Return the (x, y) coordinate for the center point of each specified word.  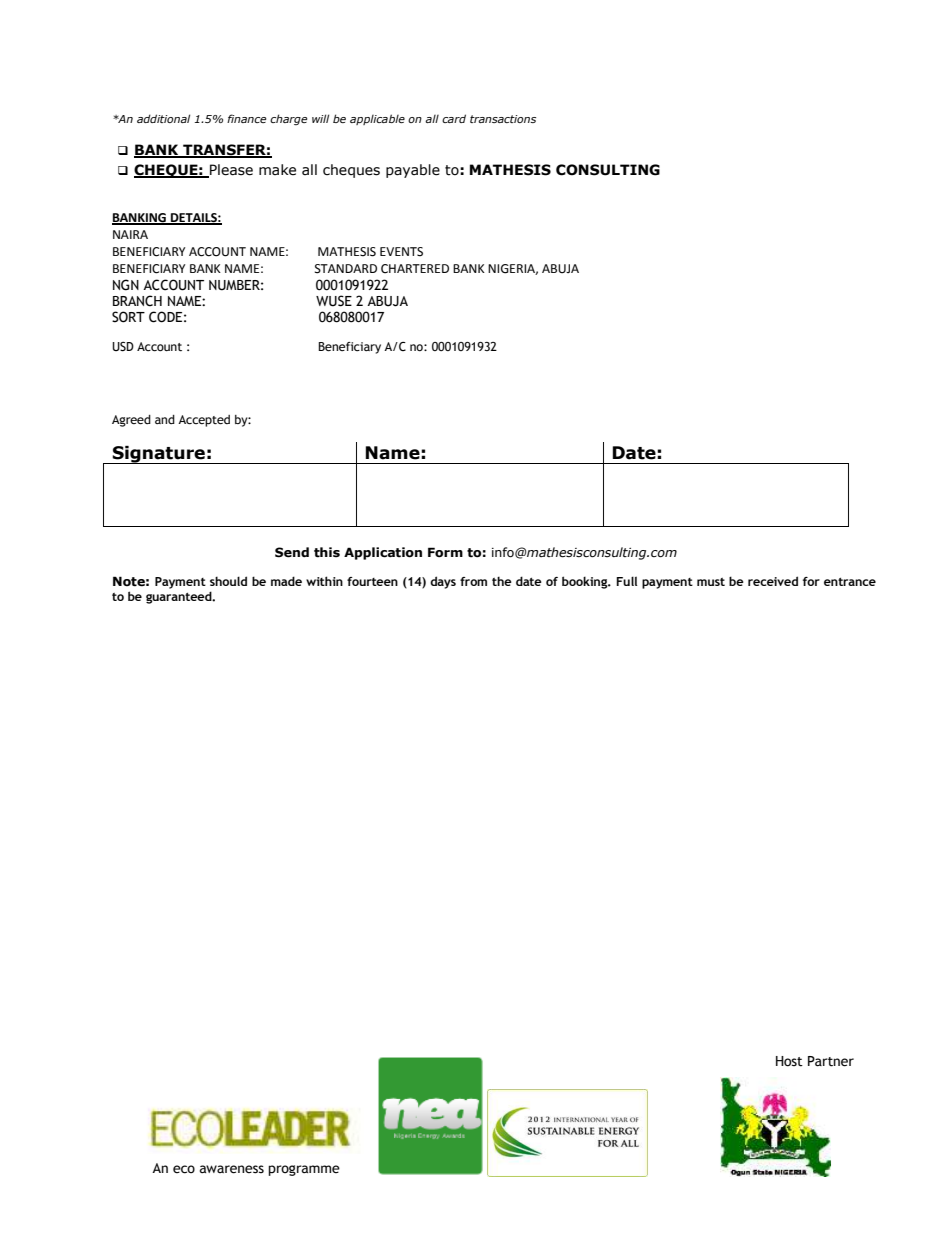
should (228, 581)
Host (789, 1061)
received (773, 581)
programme (304, 1170)
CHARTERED (415, 269)
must (711, 582)
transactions (503, 119)
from (473, 581)
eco (184, 1169)
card (454, 118)
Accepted (204, 421)
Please (230, 171)
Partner (831, 1061)
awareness (232, 1169)
